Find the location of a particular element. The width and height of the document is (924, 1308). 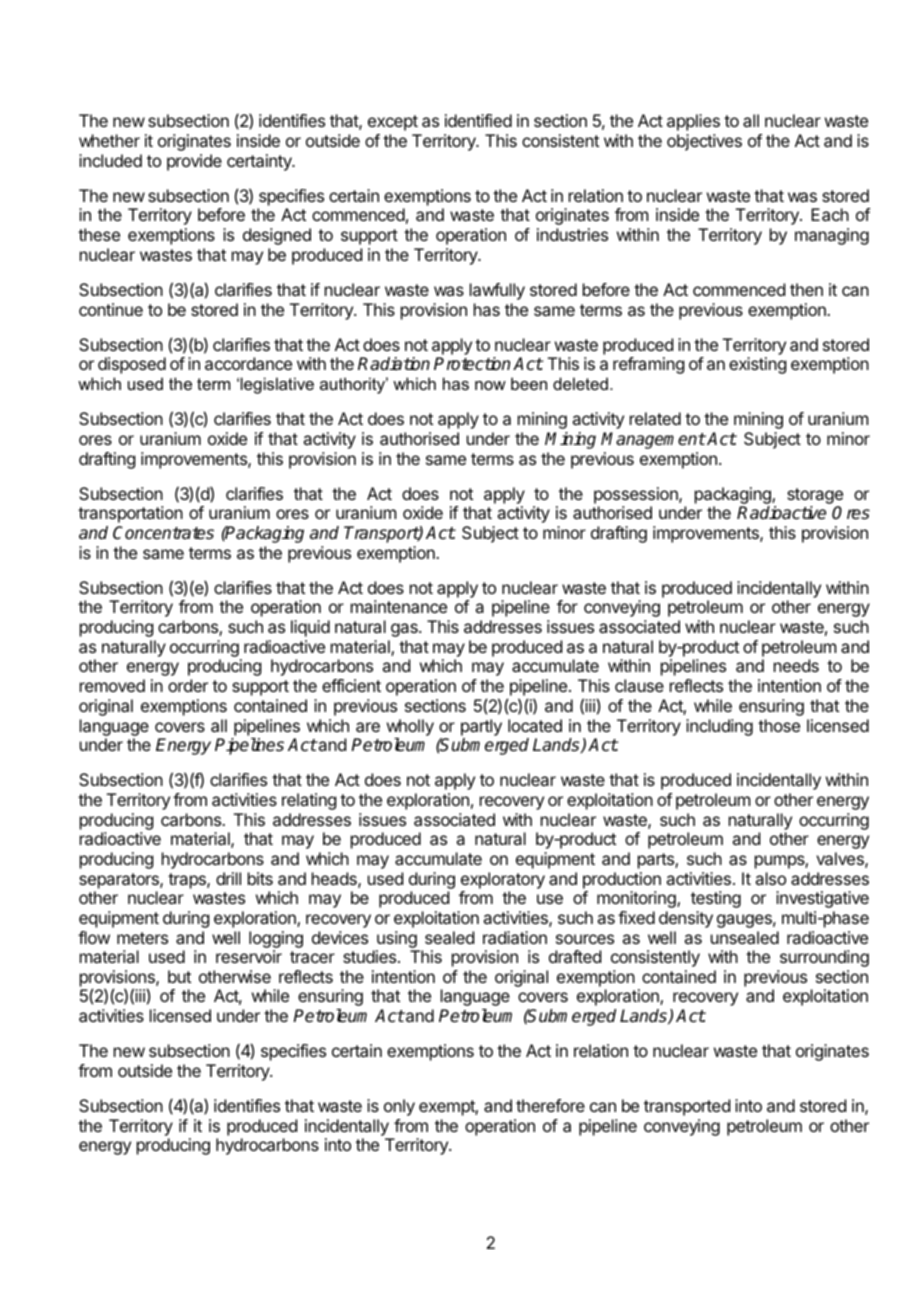

now is located at coordinates (490, 385).
